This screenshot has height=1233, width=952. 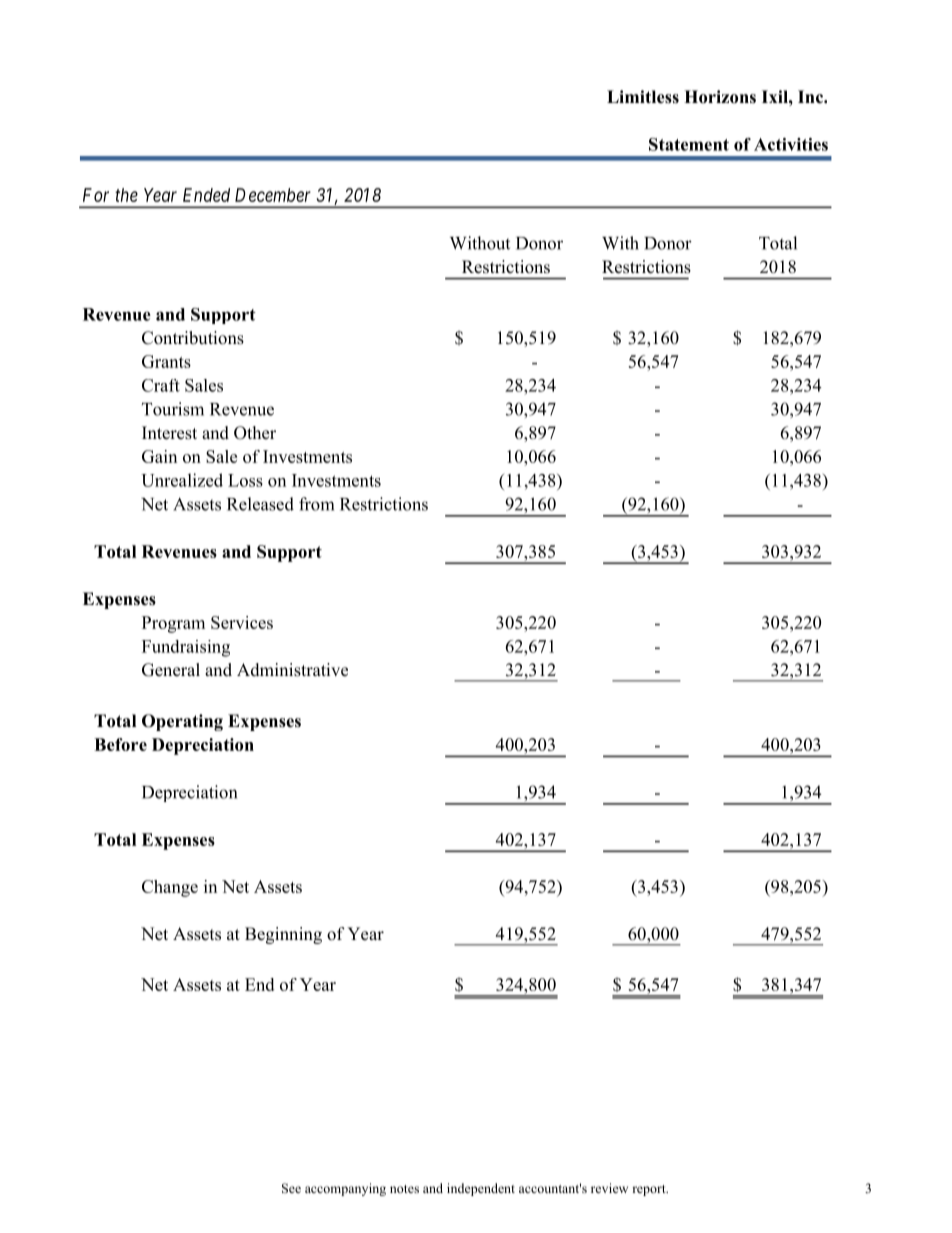 I want to click on Fundraising, so click(x=186, y=648).
